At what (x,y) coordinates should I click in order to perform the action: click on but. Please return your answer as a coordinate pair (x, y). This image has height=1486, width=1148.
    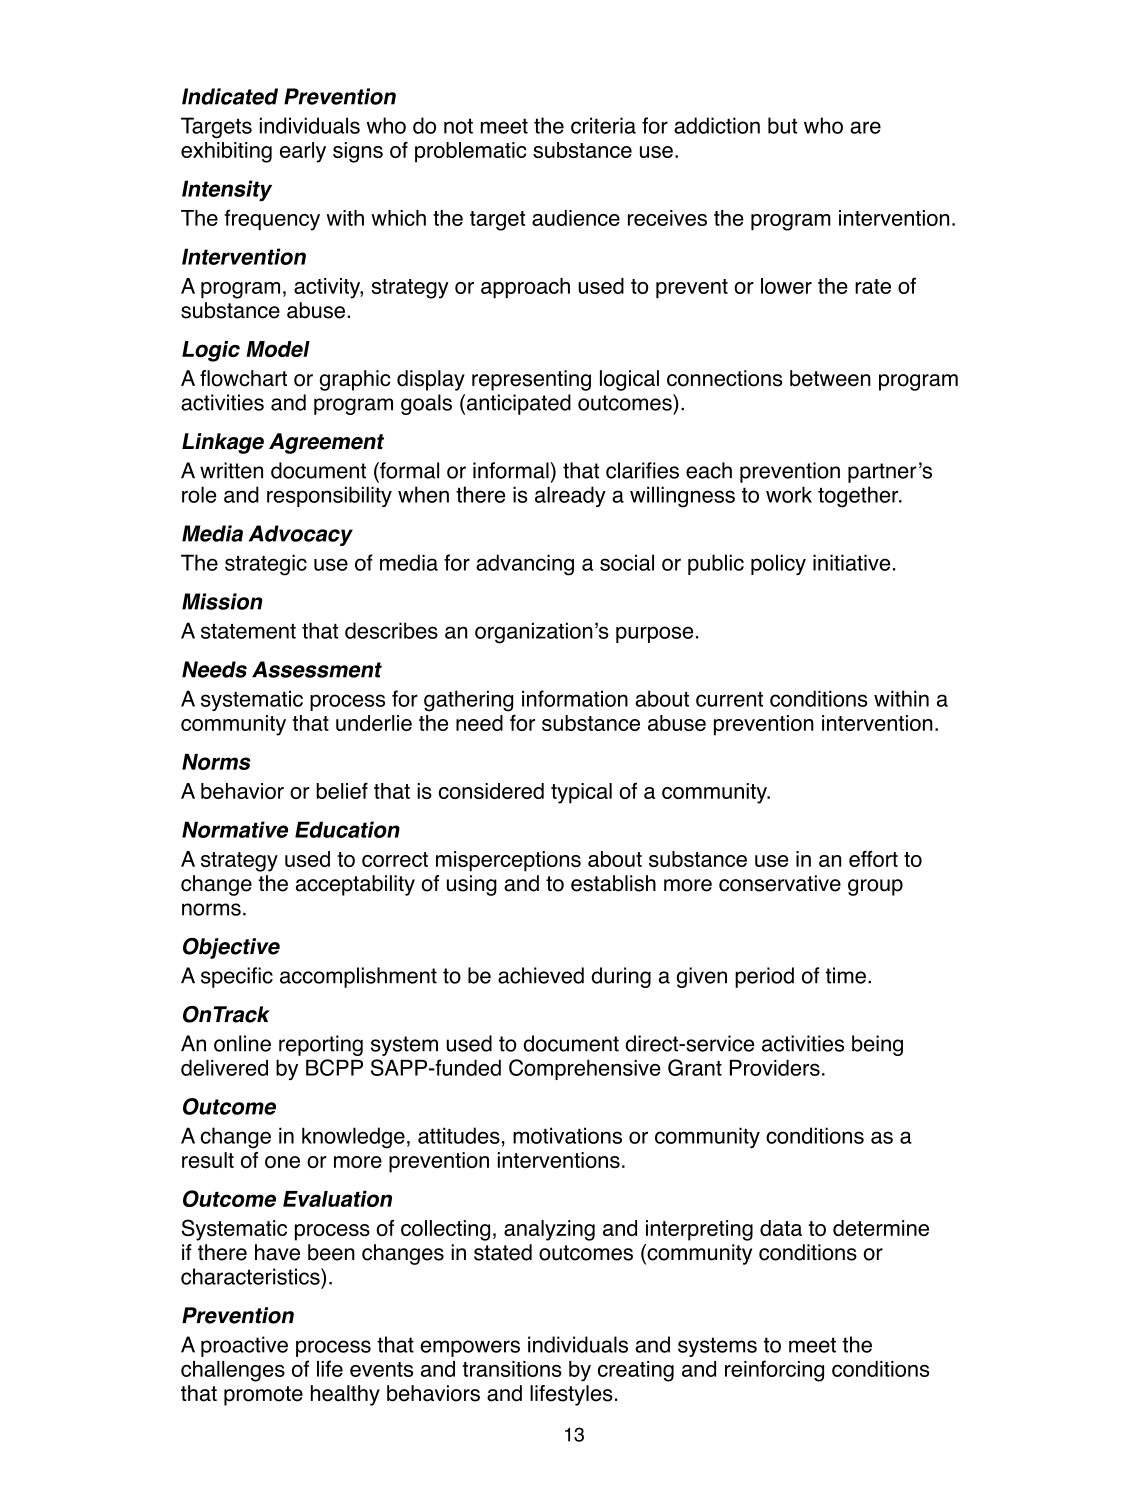
    Looking at the image, I should click on (782, 125).
